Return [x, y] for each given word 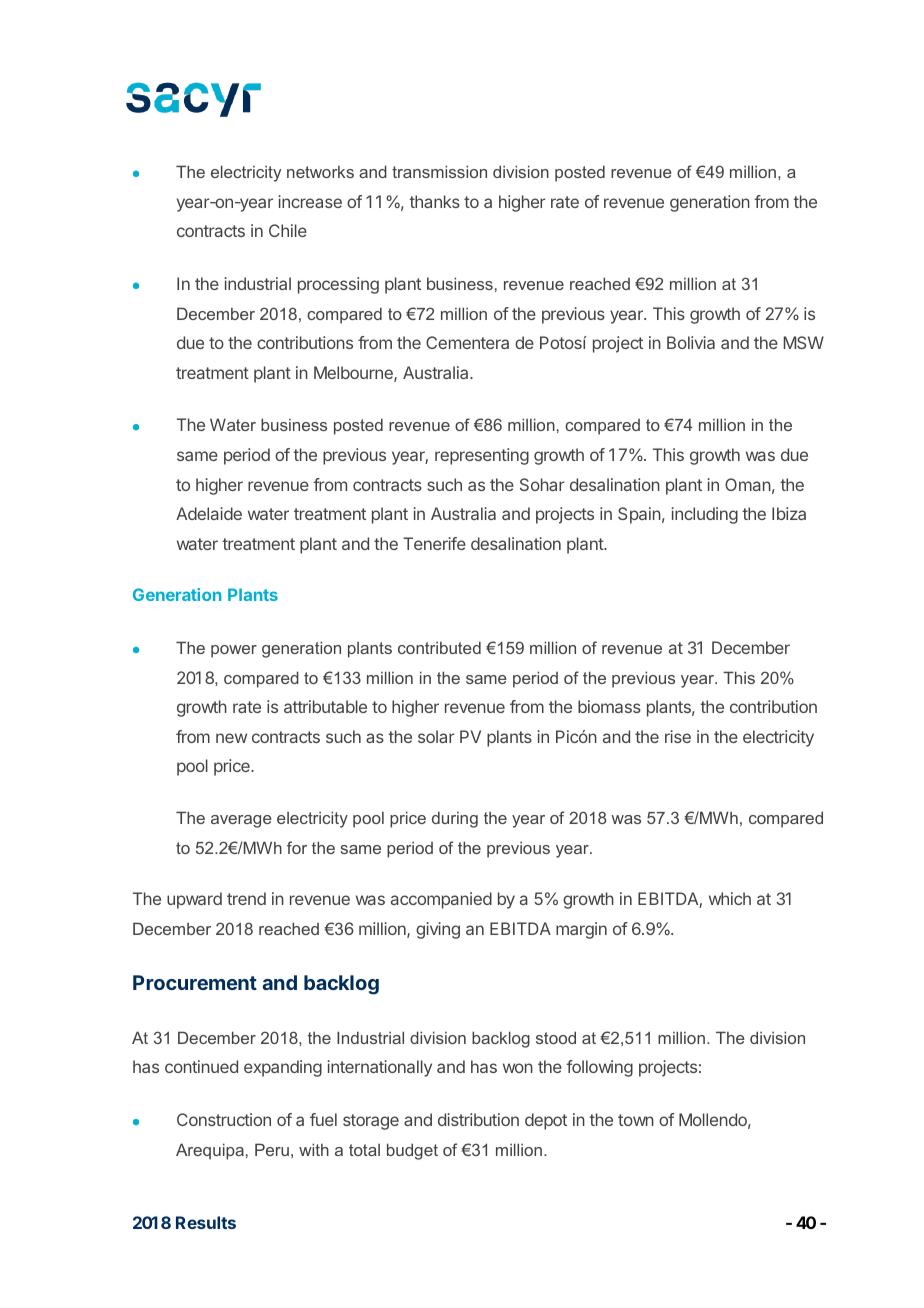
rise [678, 736]
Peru [272, 1149]
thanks [434, 201]
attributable [325, 706]
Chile [288, 230]
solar [436, 736]
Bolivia [691, 342]
